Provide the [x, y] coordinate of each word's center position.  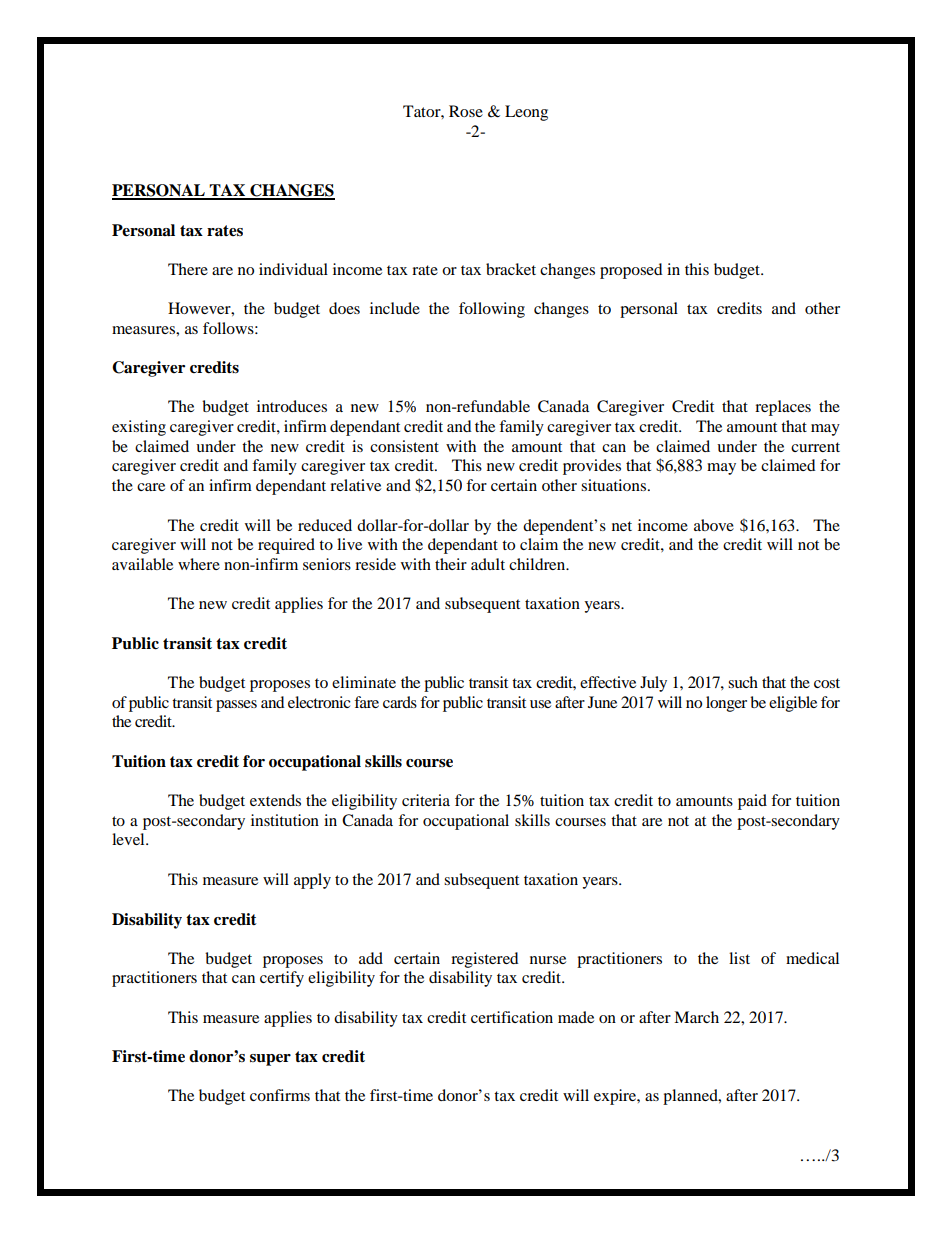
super [270, 1060]
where [199, 564]
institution [285, 820]
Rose [466, 111]
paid [752, 802]
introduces [292, 406]
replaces [783, 408]
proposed [631, 271]
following [492, 310]
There [188, 269]
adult [488, 564]
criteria [426, 800]
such [743, 682]
